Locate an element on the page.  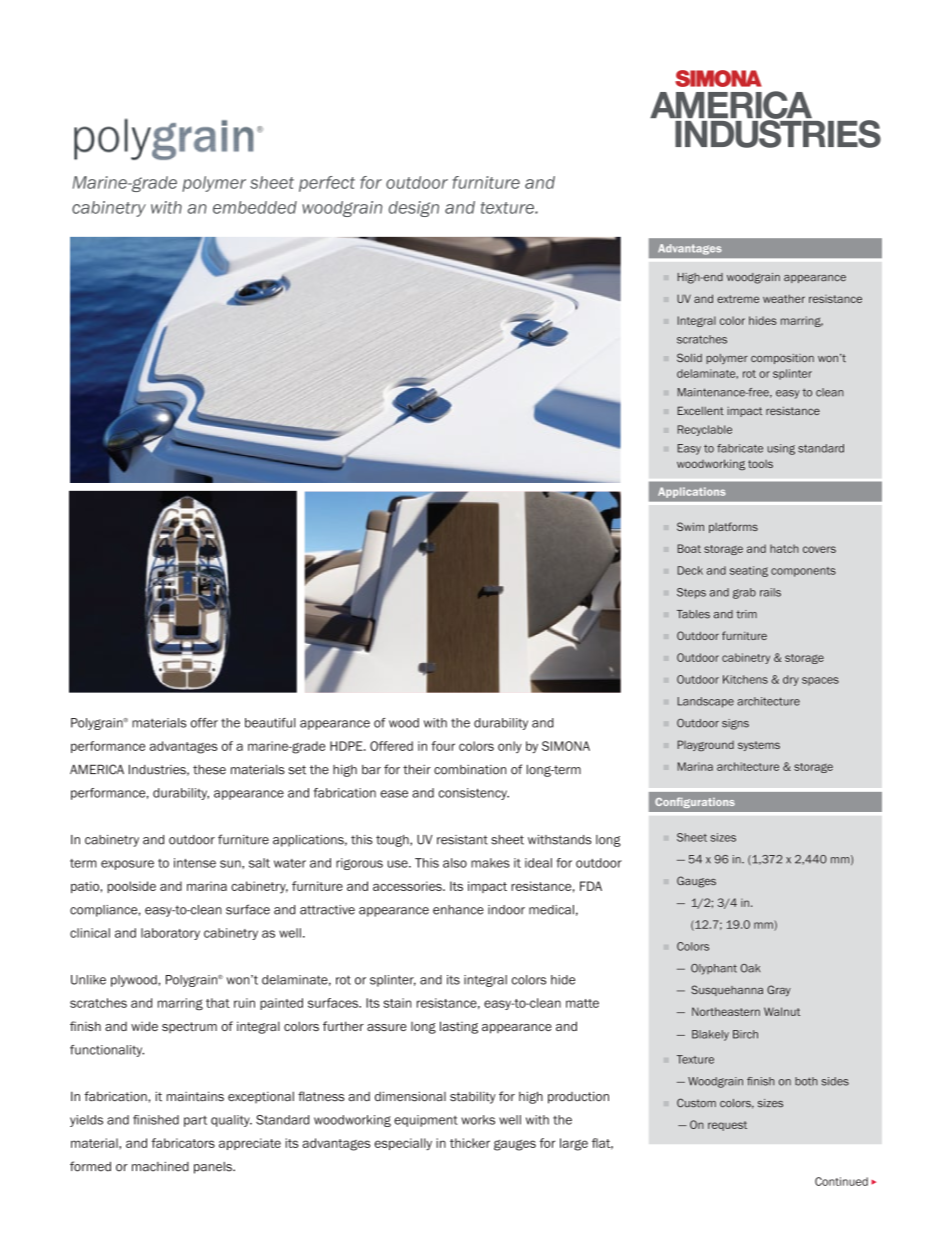
Recyclable is located at coordinates (704, 430).
